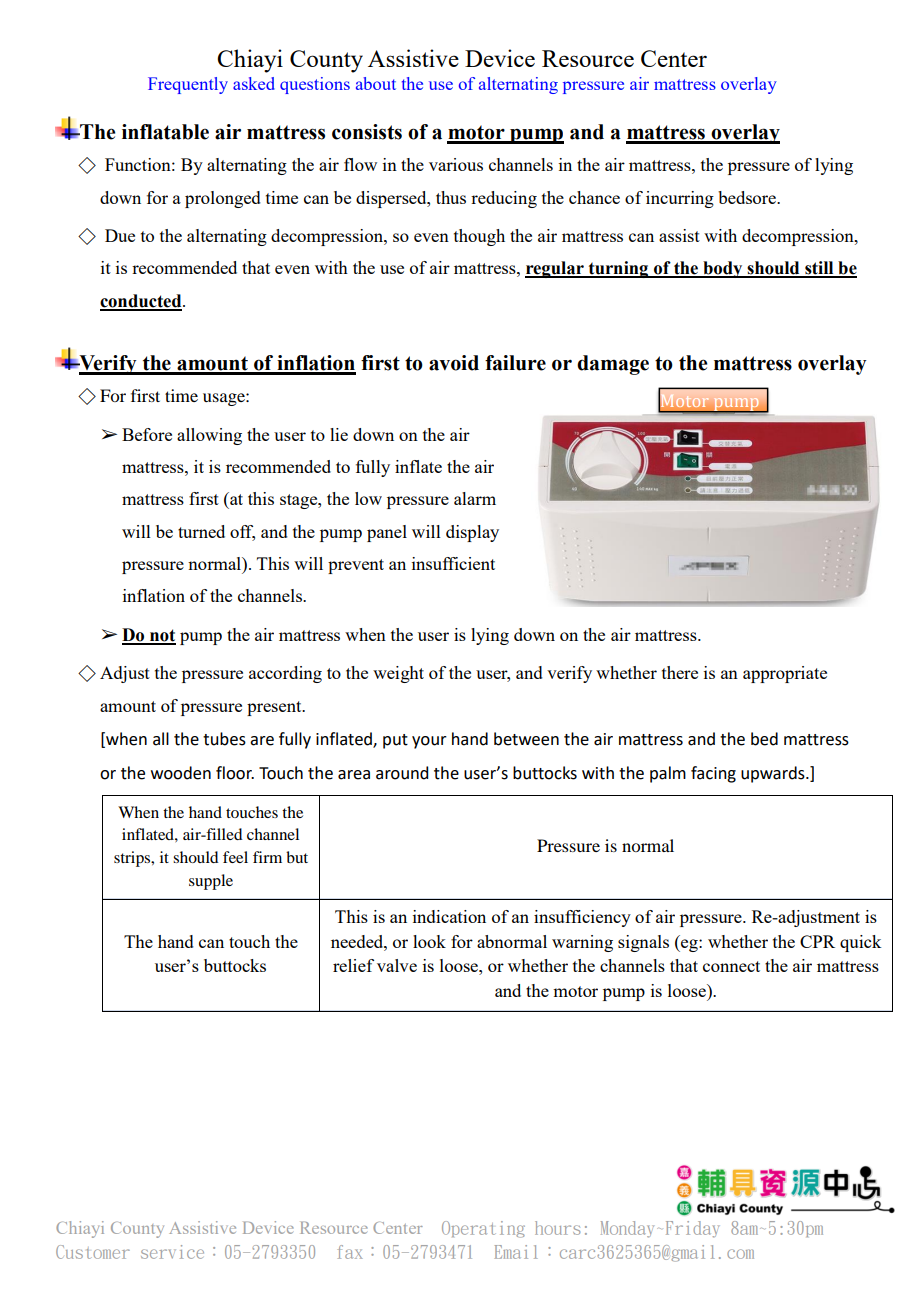  Describe the element at coordinates (785, 674) in the page. I see `appropriate` at that location.
